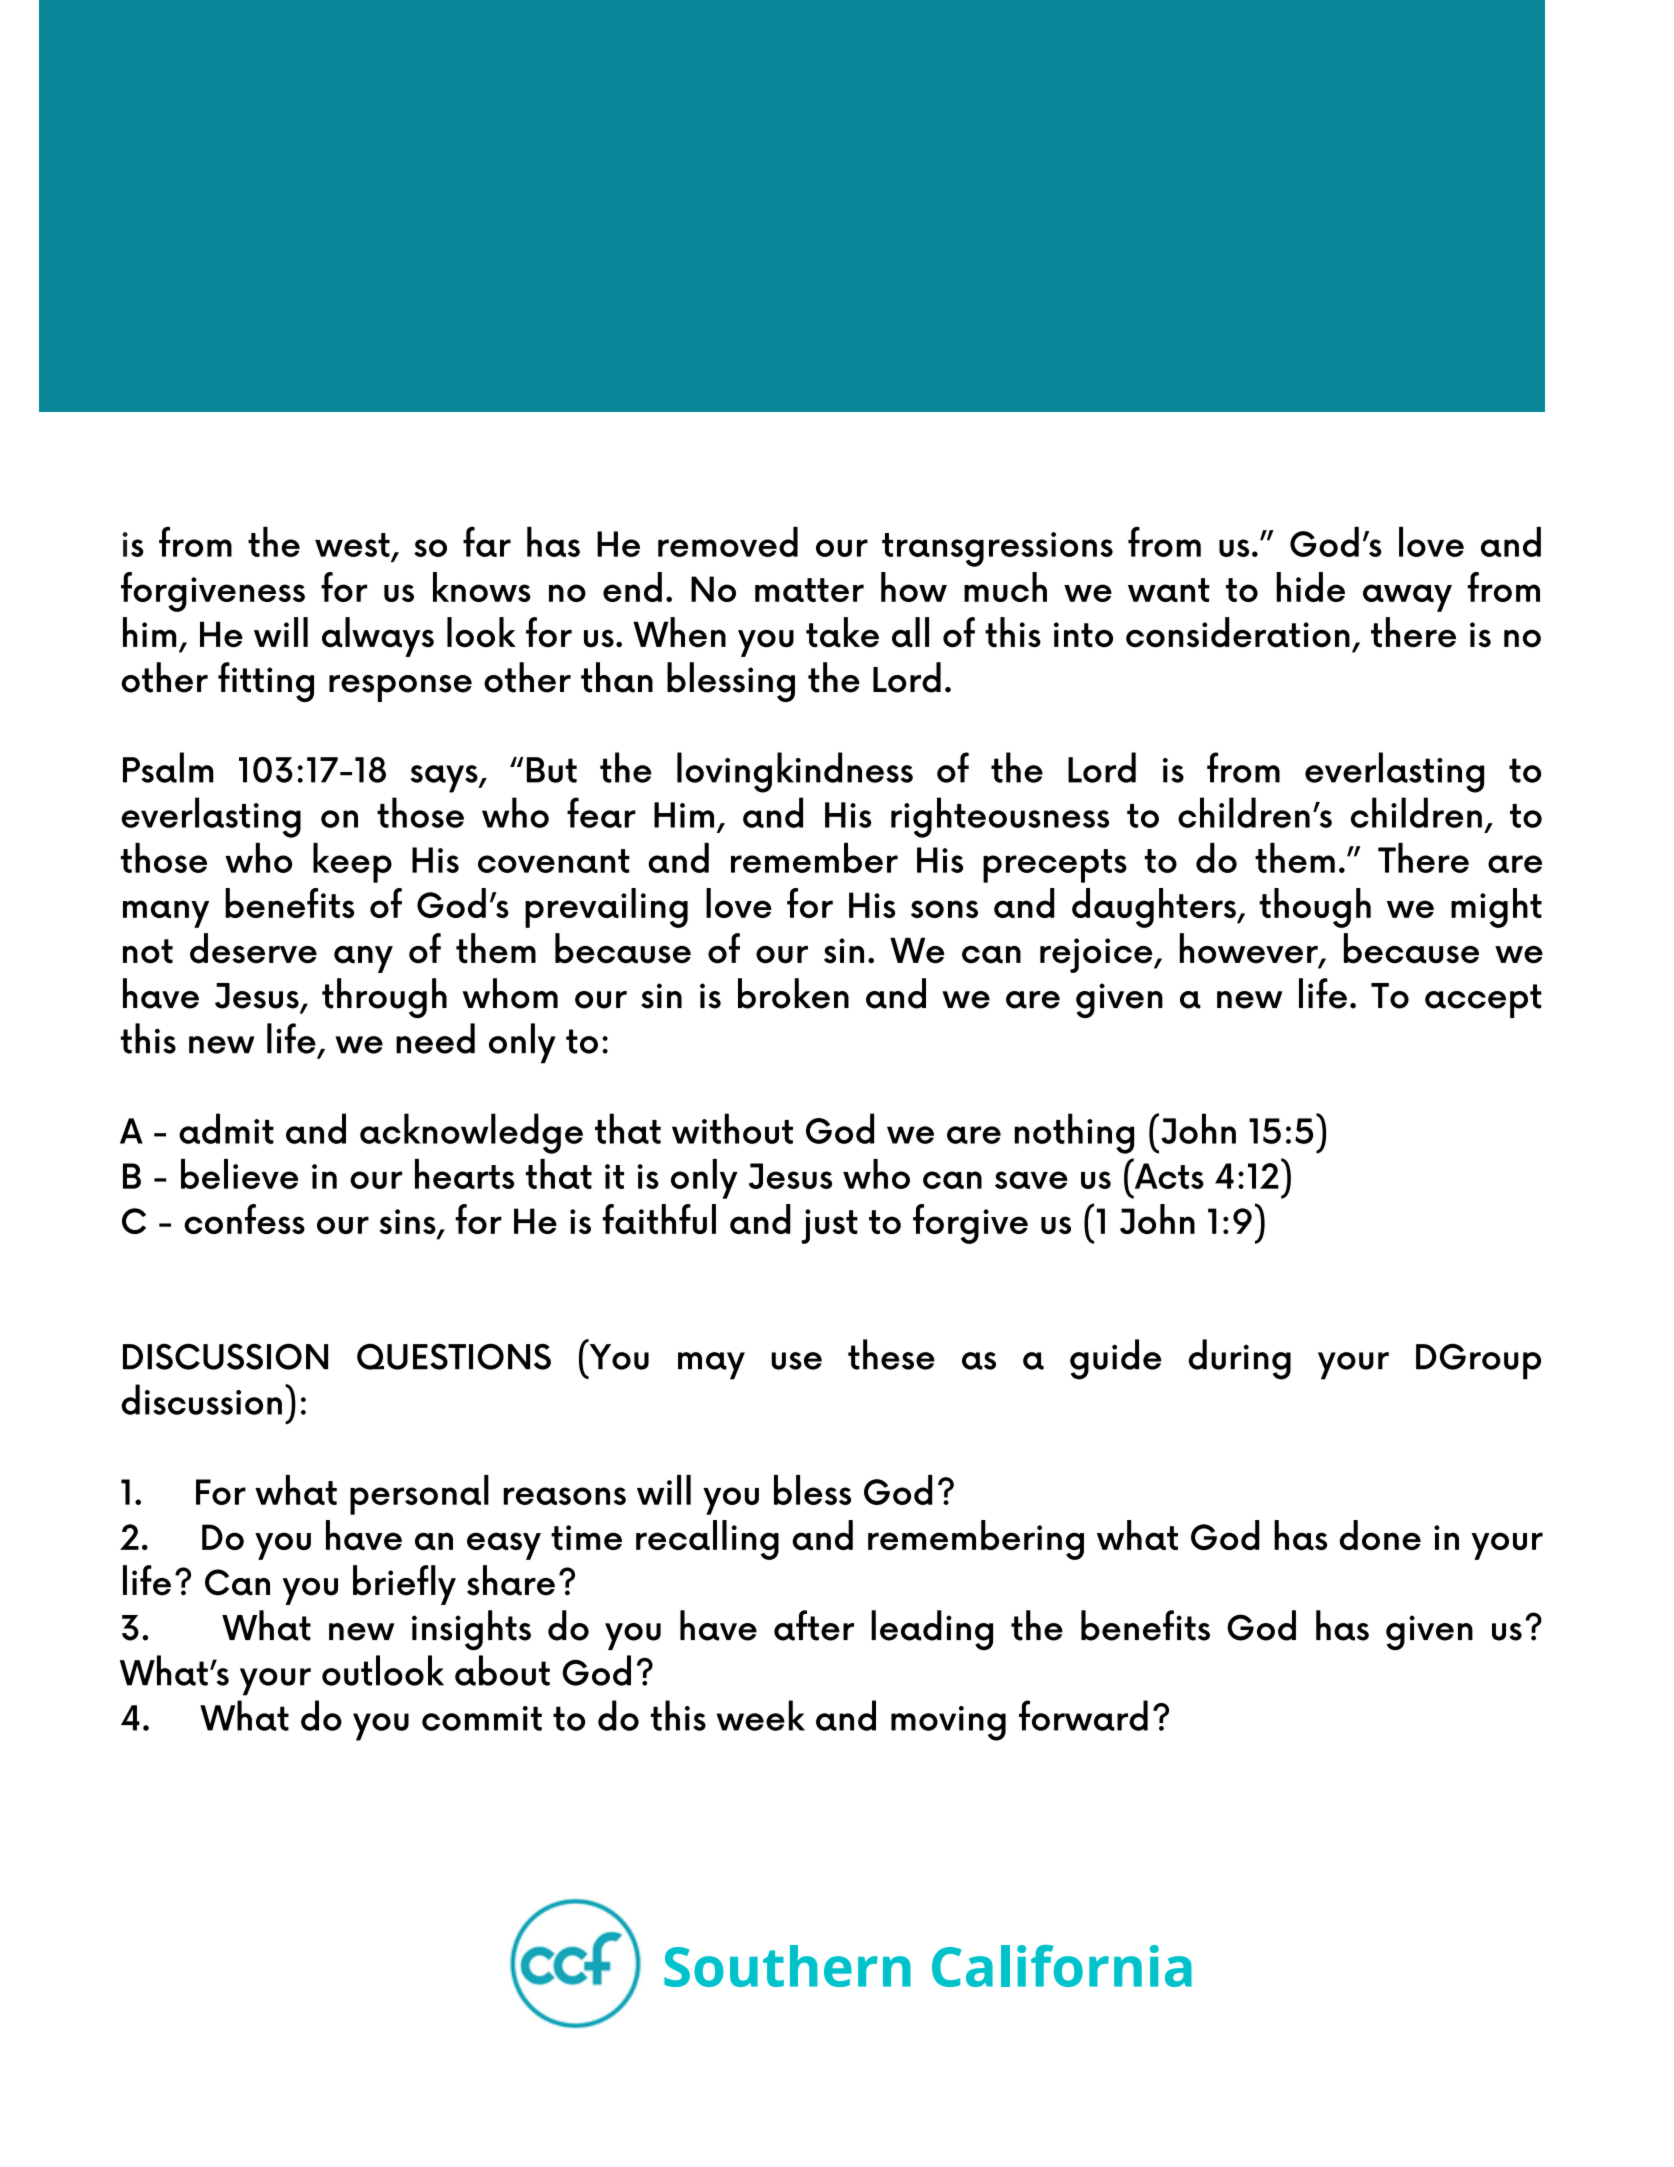  What do you see at coordinates (408, 1223) in the page?
I see `sins` at bounding box center [408, 1223].
